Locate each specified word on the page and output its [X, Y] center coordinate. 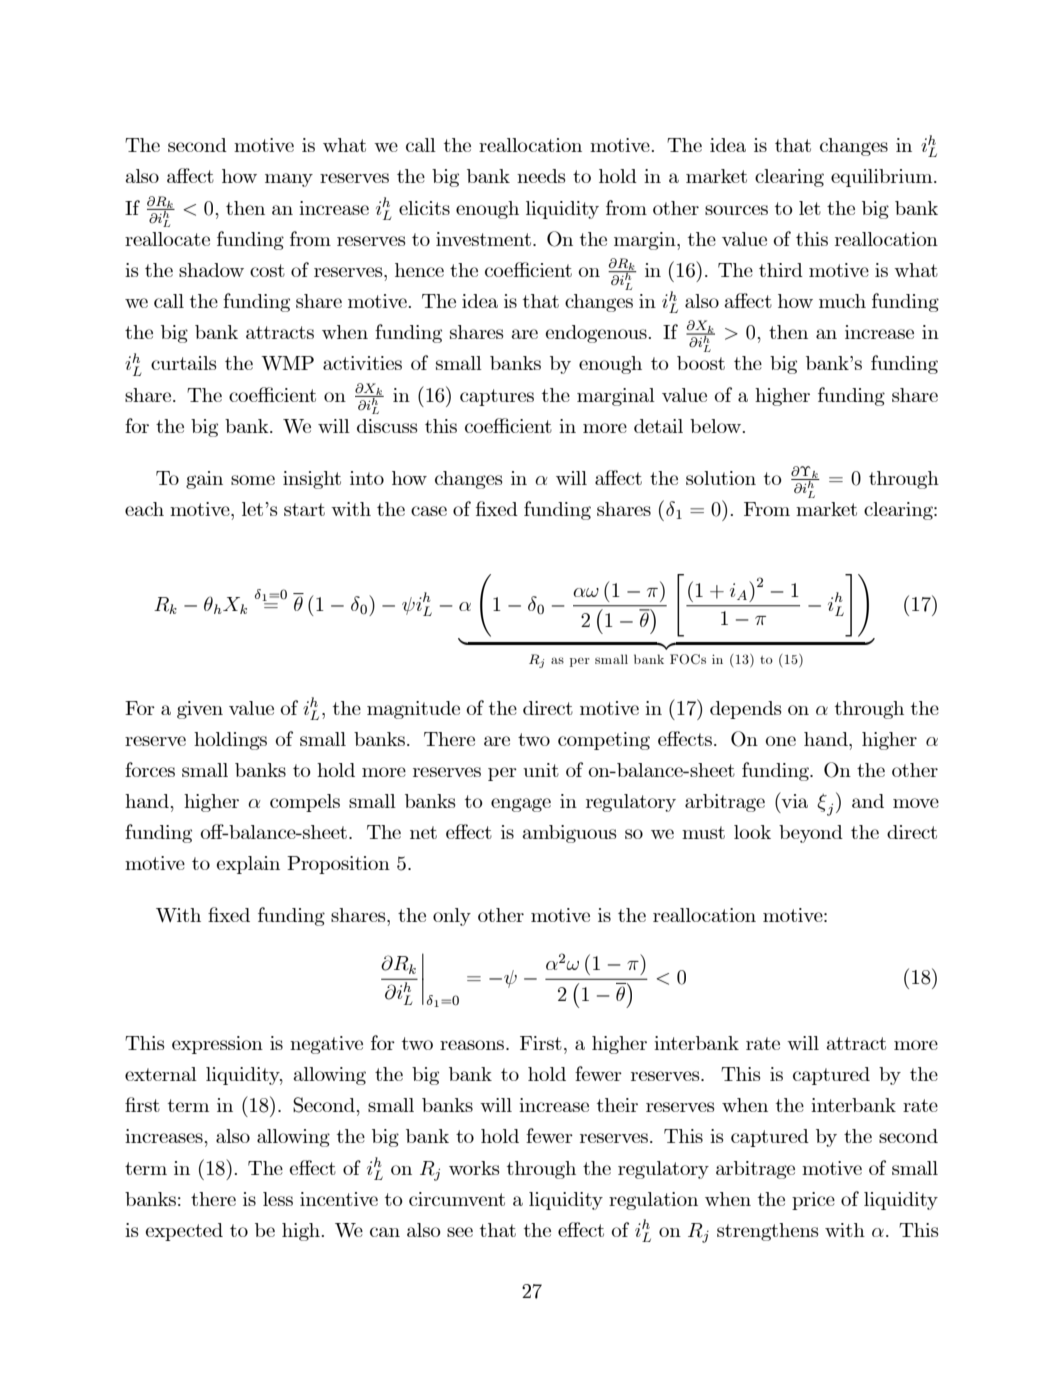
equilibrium [883, 178]
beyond [811, 834]
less [278, 1199]
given [200, 710]
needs [541, 176]
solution [721, 478]
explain [248, 865]
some [253, 480]
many [289, 180]
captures [497, 397]
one [780, 741]
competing [604, 741]
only [452, 917]
